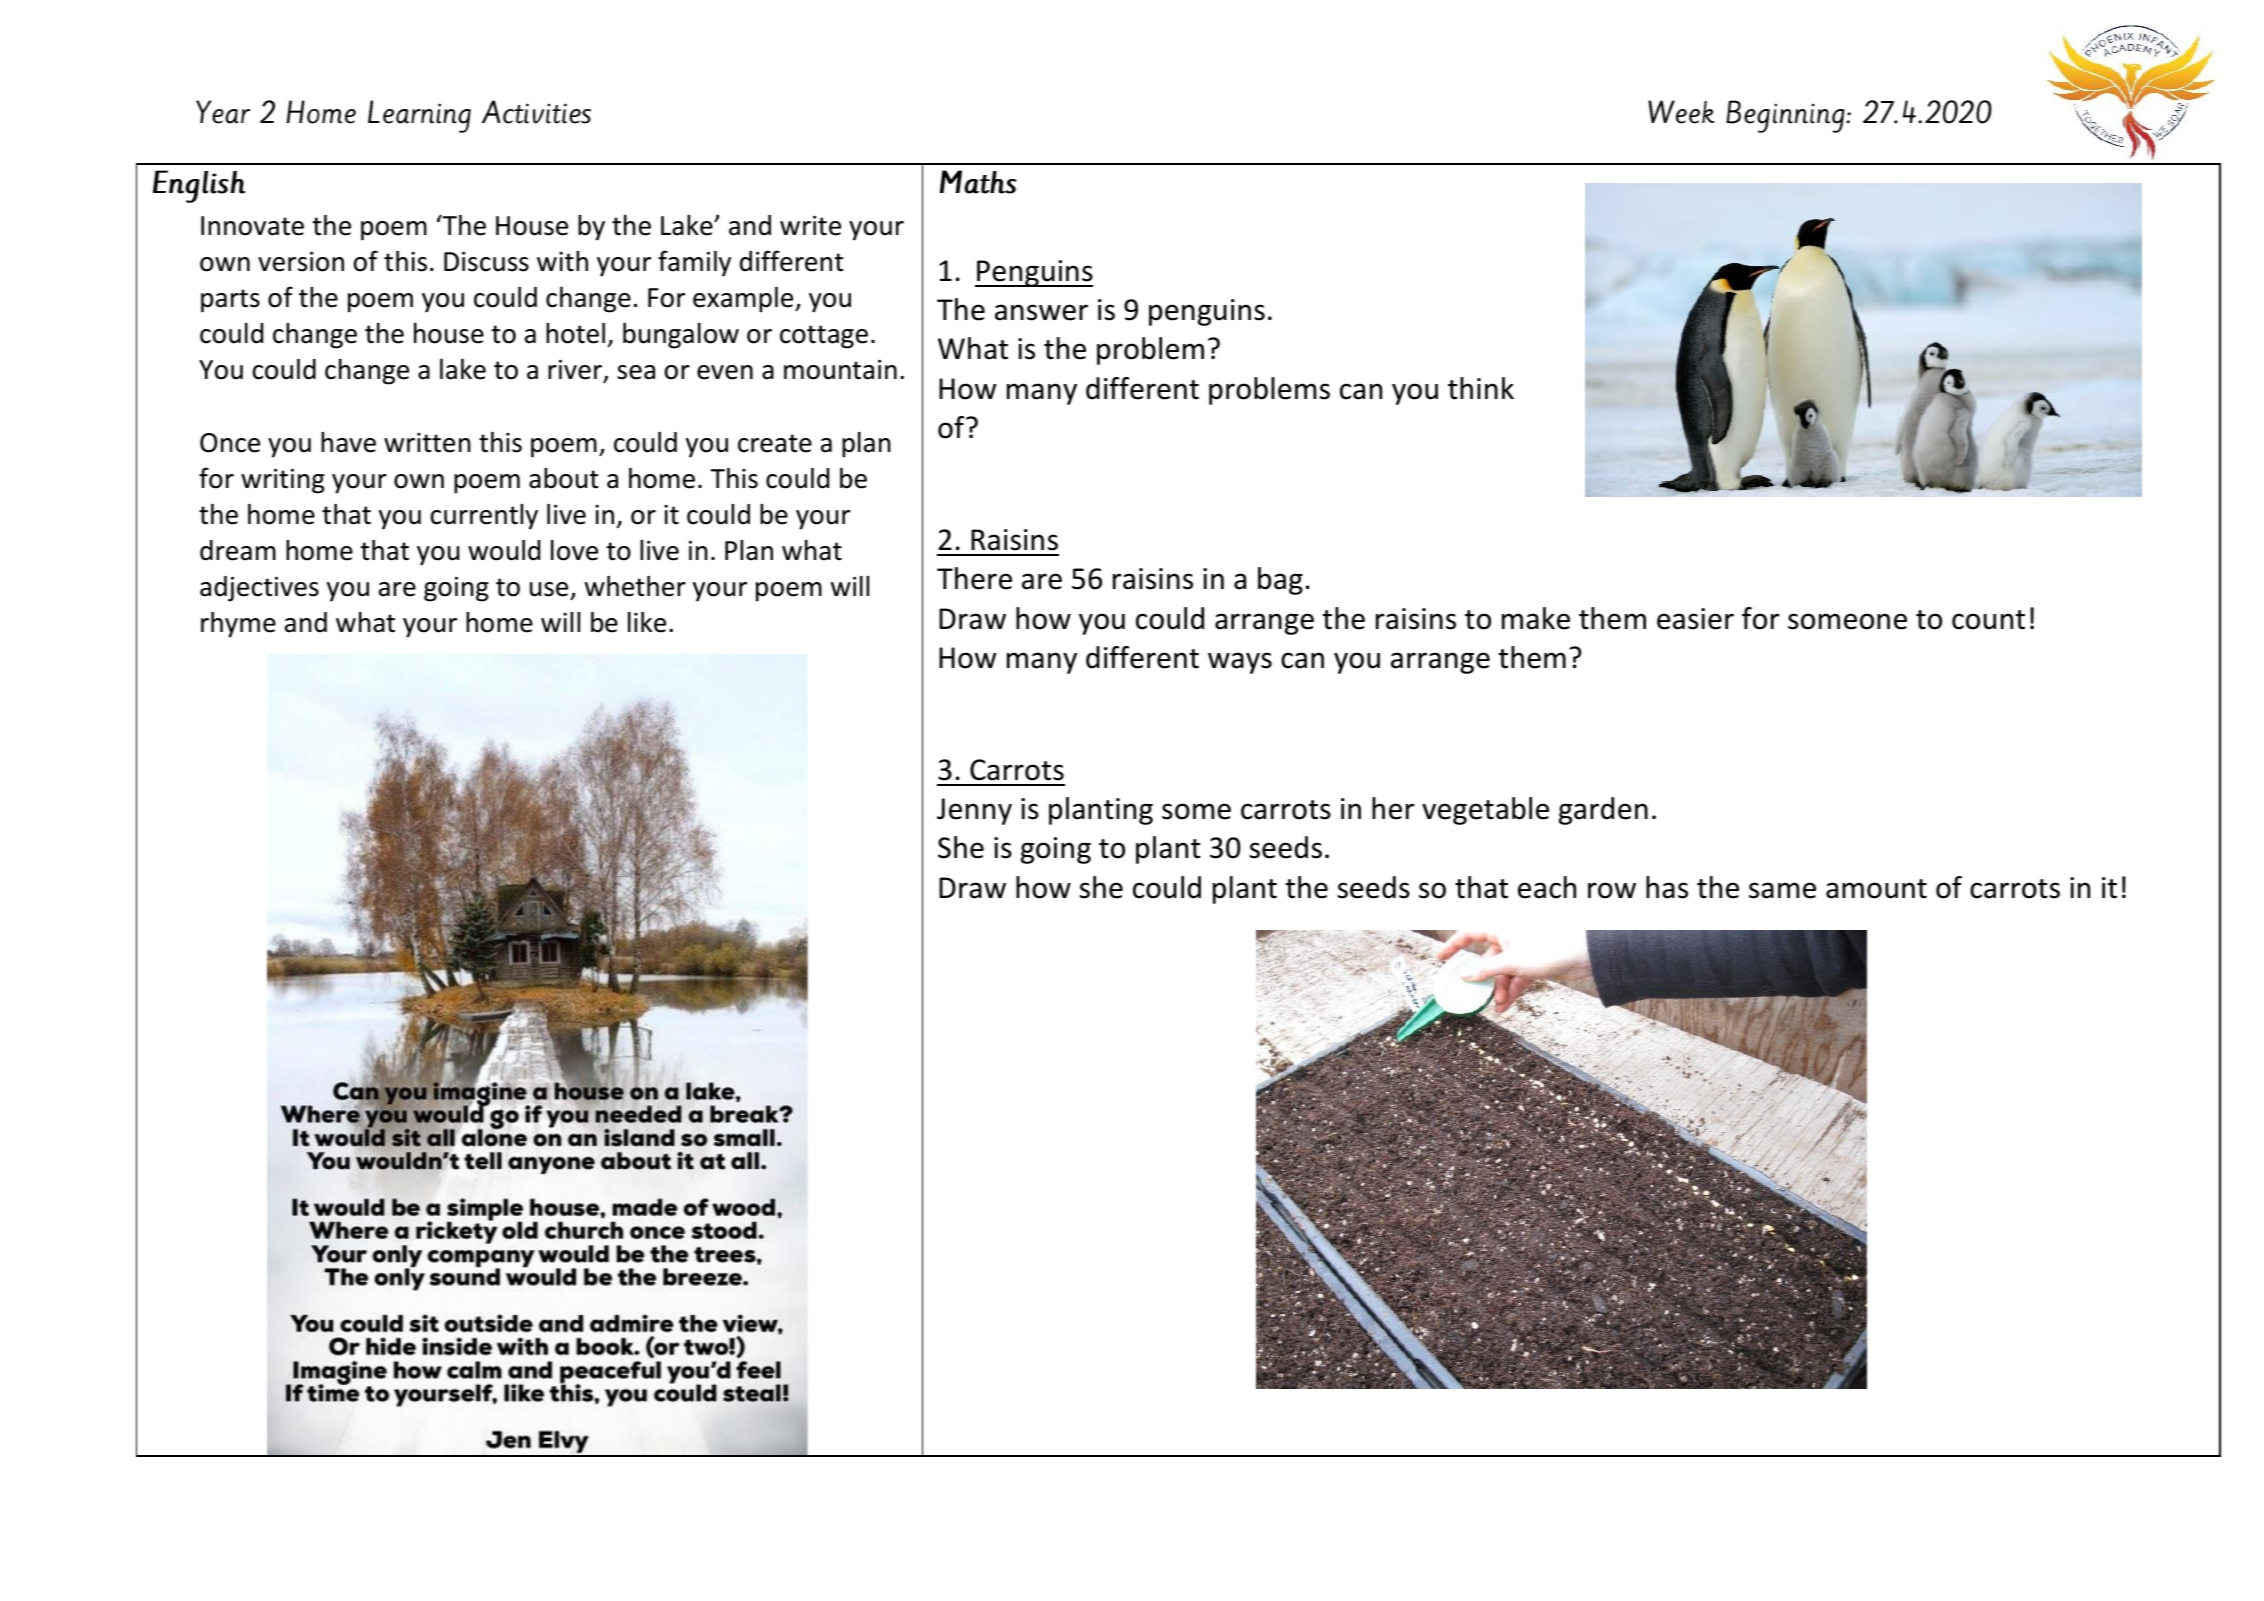 This screenshot has height=1601, width=2264. Describe the element at coordinates (486, 261) in the screenshot. I see `Discuss` at that location.
